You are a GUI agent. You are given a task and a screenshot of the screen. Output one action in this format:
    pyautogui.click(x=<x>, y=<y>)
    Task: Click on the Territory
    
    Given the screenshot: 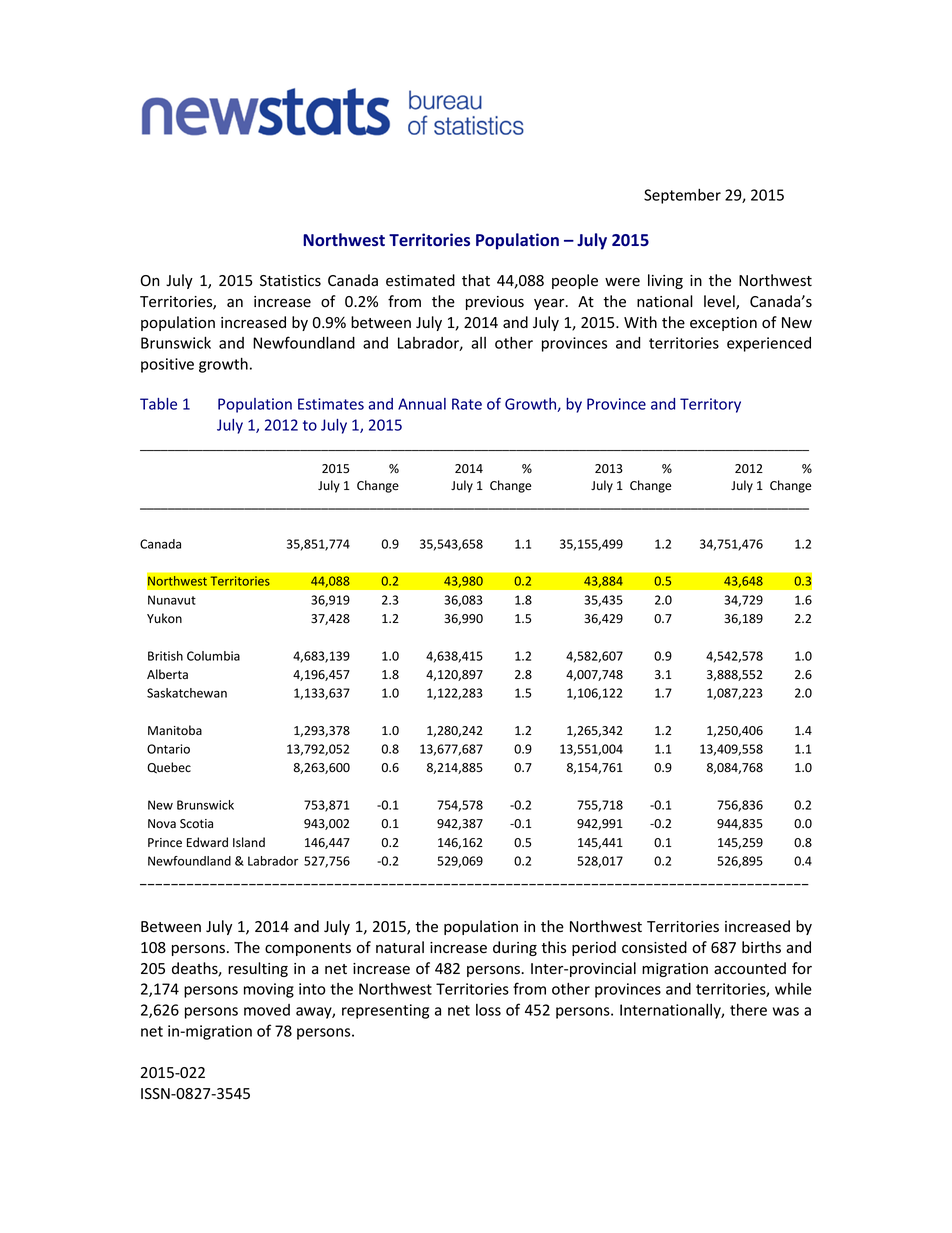 What is the action you would take?
    pyautogui.click(x=710, y=405)
